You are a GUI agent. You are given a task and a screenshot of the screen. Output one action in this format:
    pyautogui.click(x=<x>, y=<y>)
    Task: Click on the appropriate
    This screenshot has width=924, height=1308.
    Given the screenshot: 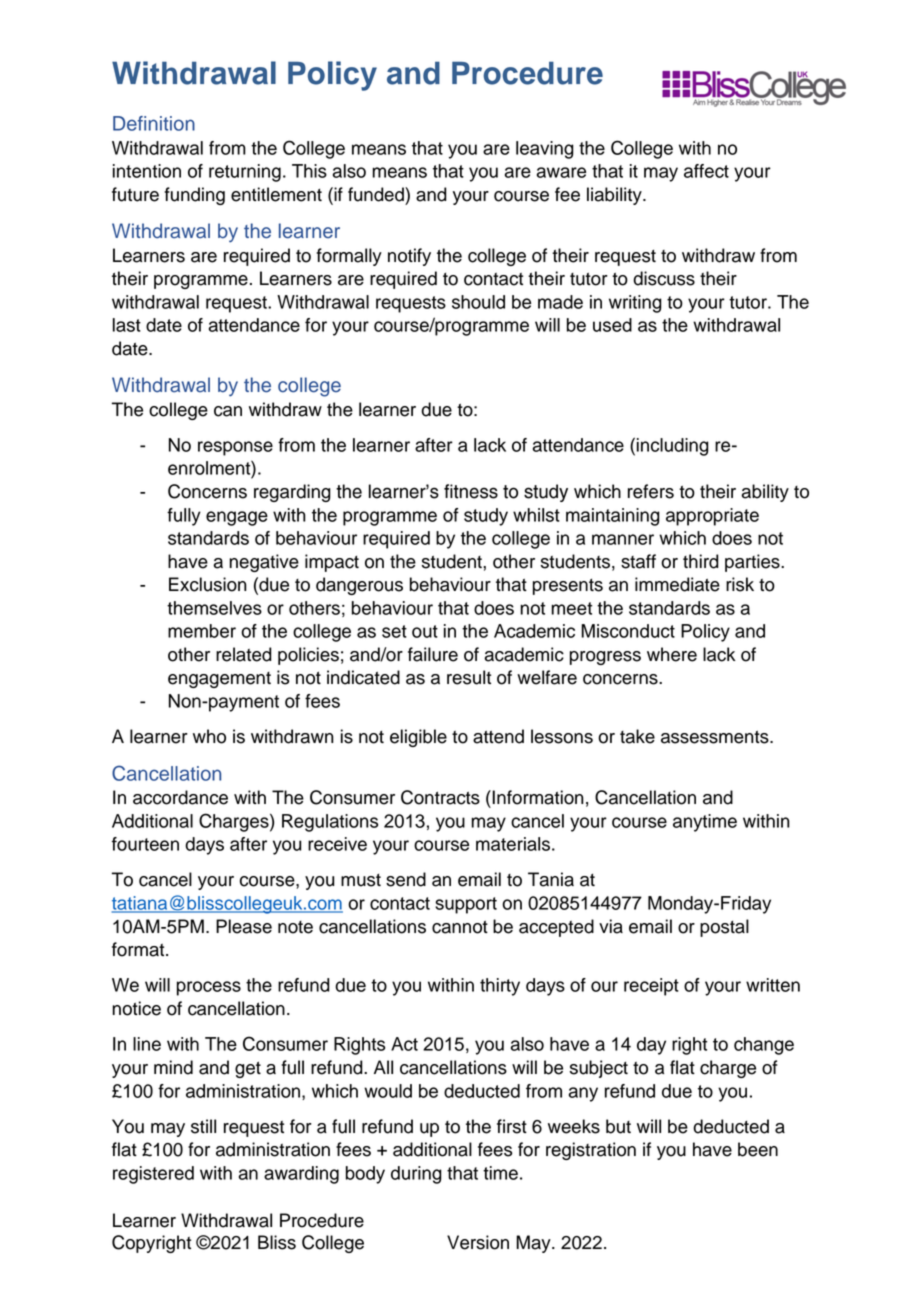 What is the action you would take?
    pyautogui.click(x=712, y=517)
